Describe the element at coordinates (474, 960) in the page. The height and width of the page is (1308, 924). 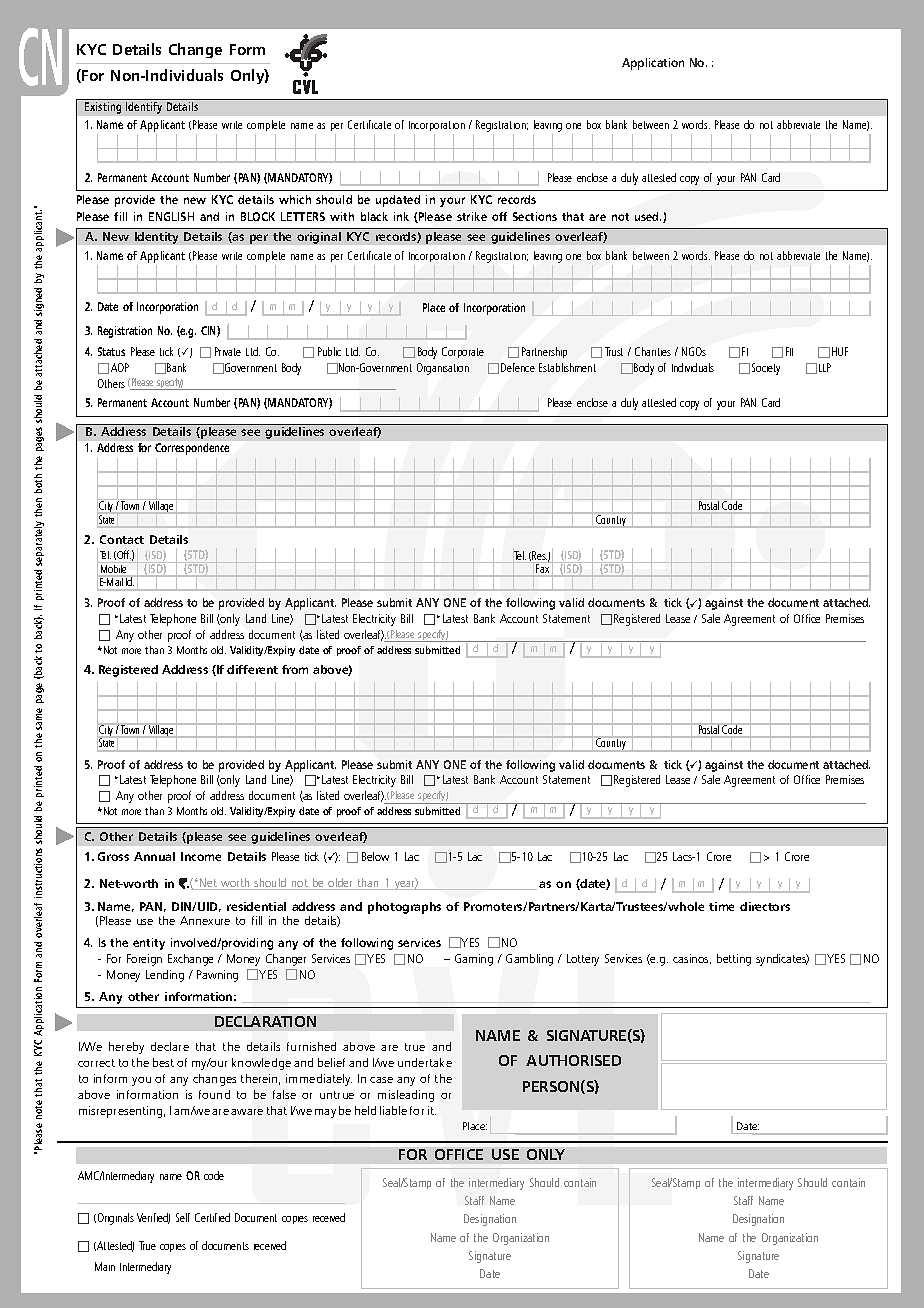
I see `Gaming` at that location.
